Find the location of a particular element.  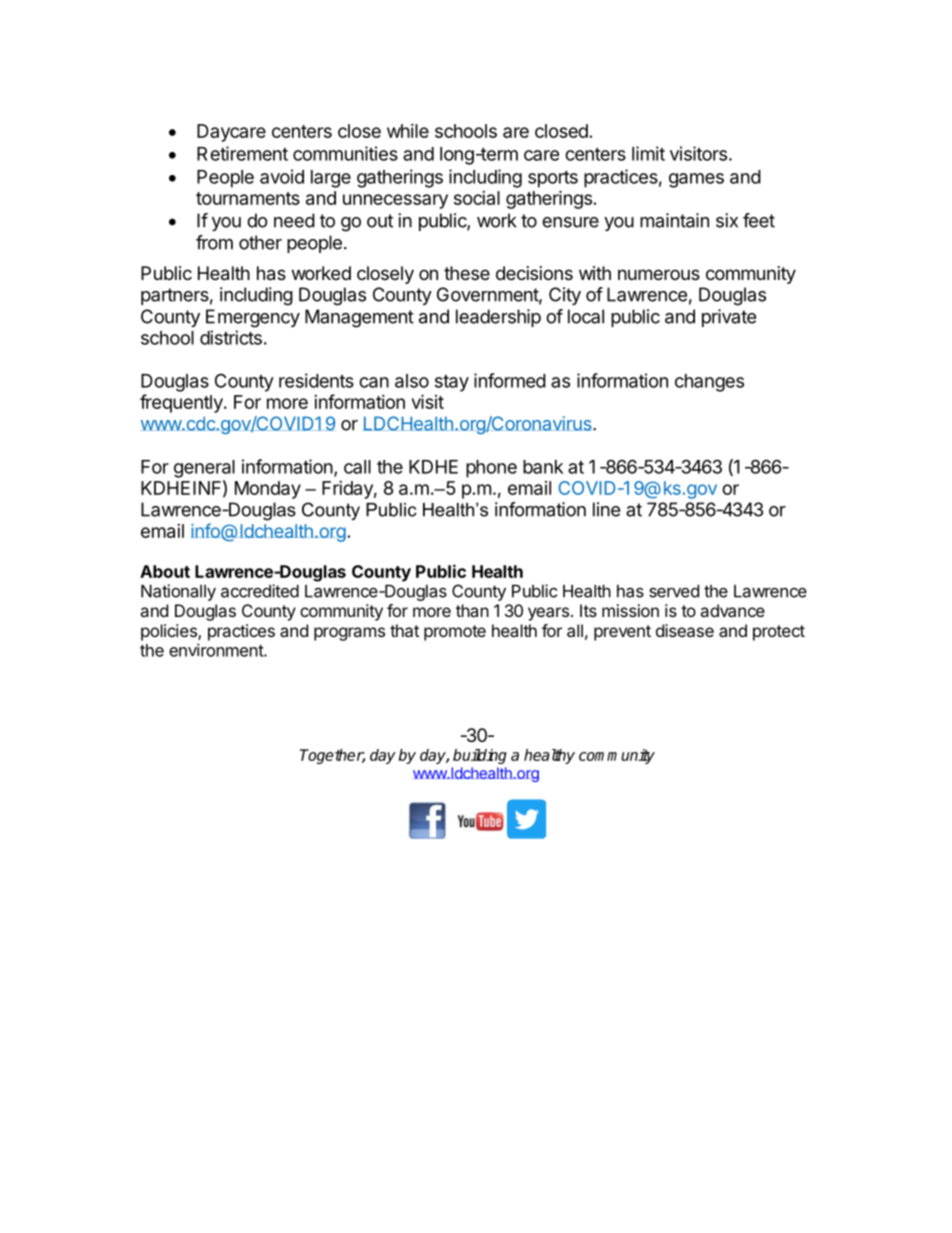

Emergency is located at coordinates (253, 318).
